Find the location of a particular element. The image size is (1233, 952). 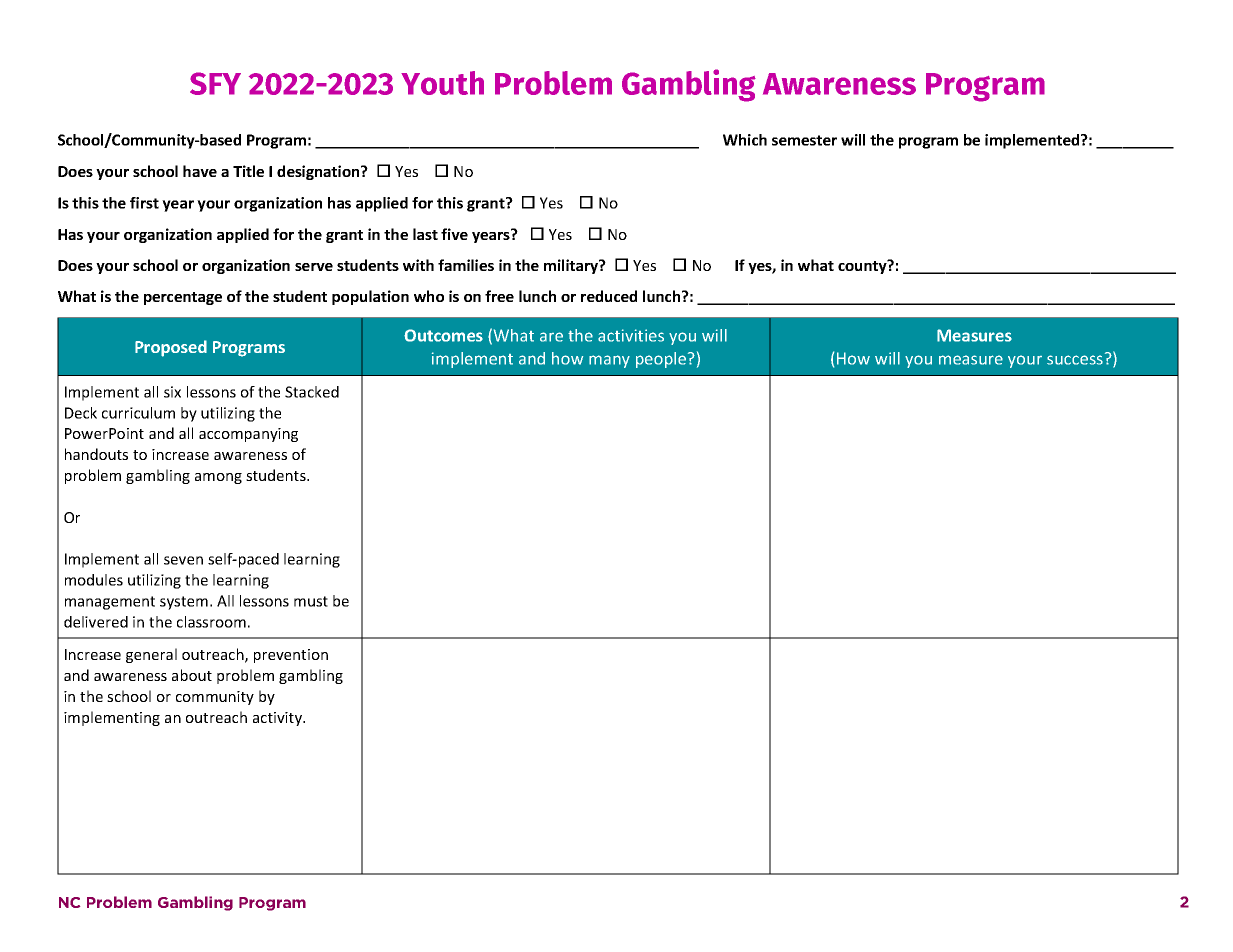

semester is located at coordinates (804, 140).
